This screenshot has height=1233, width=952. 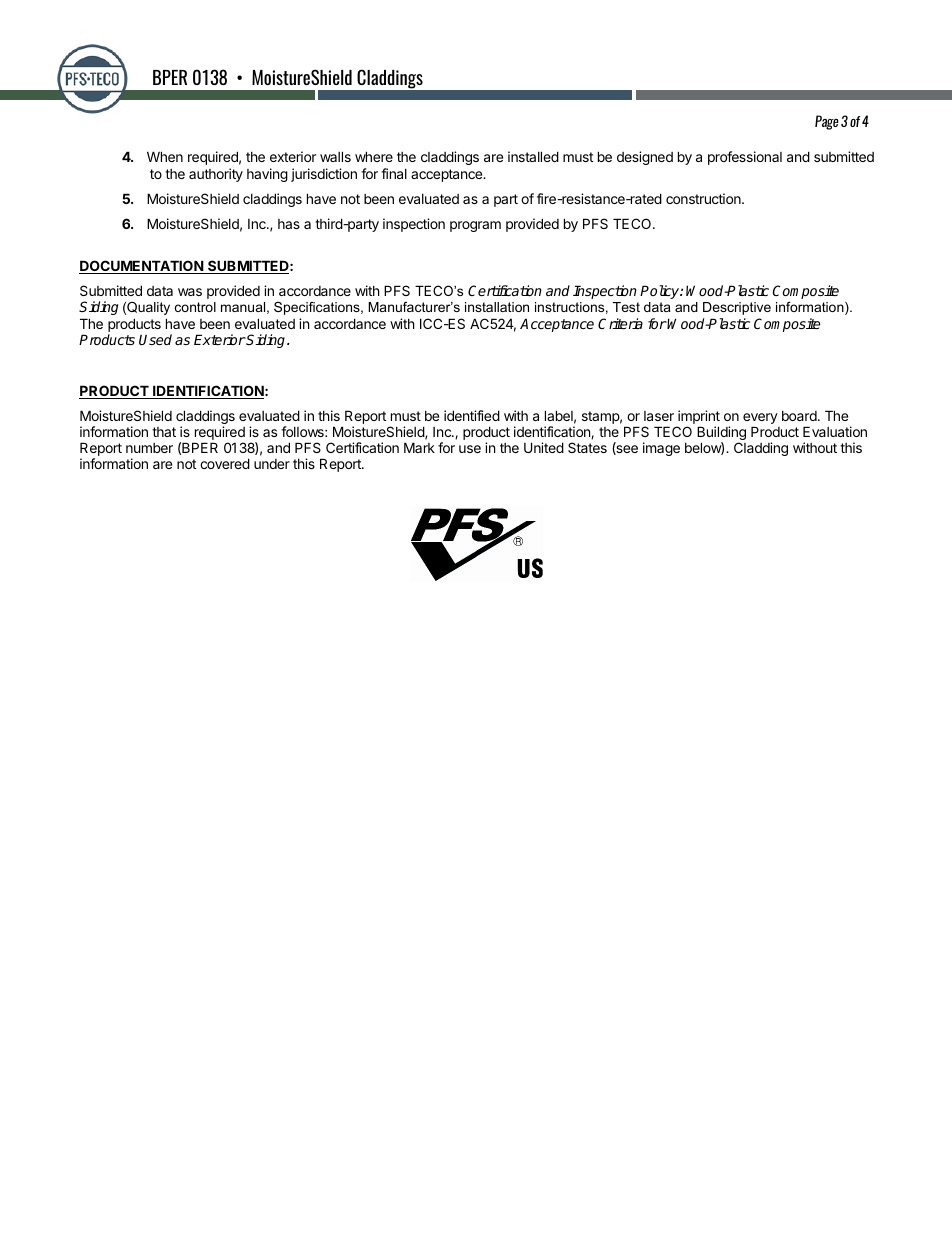 I want to click on installed, so click(x=533, y=156).
